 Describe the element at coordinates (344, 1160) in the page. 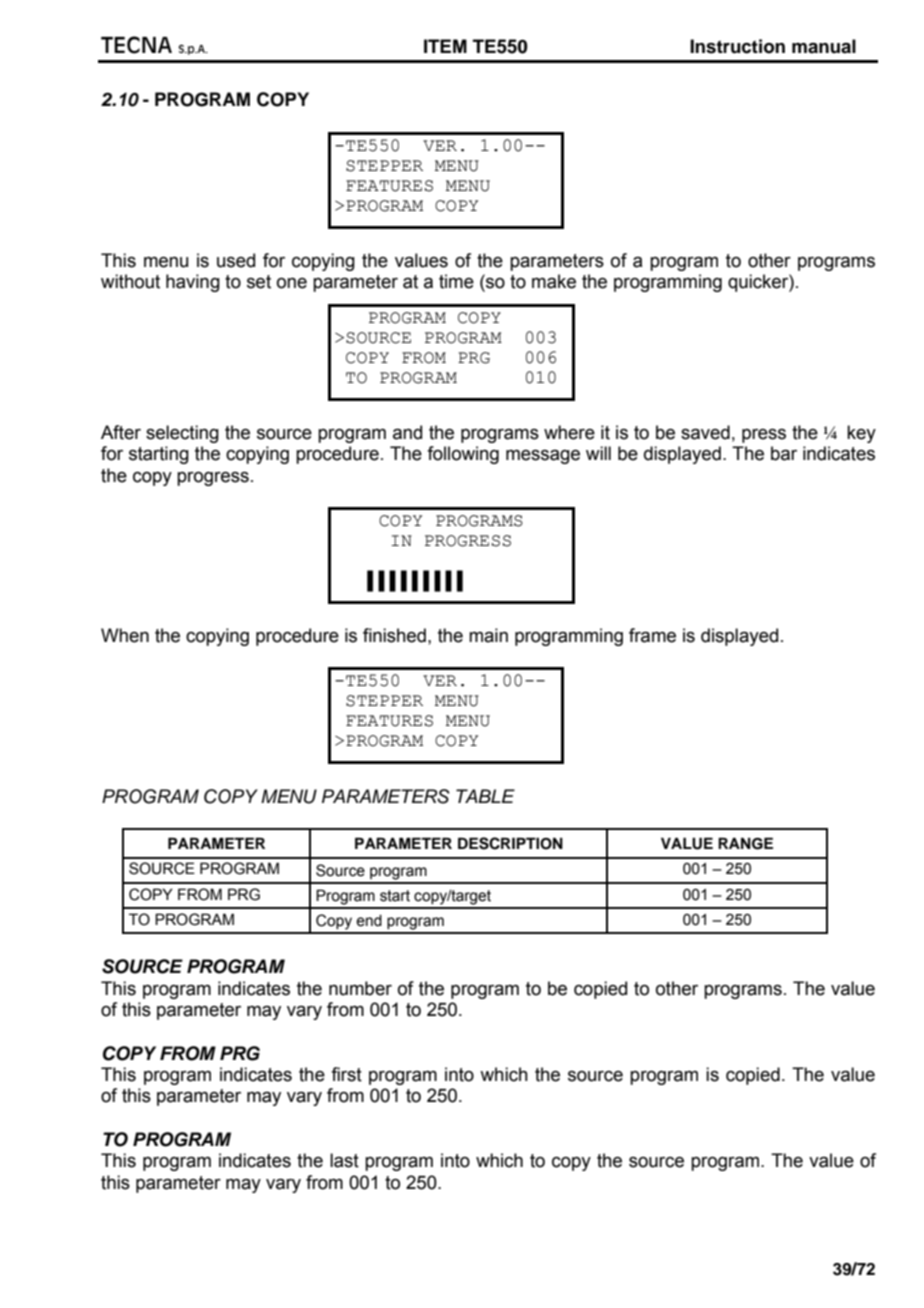

I see `last` at that location.
